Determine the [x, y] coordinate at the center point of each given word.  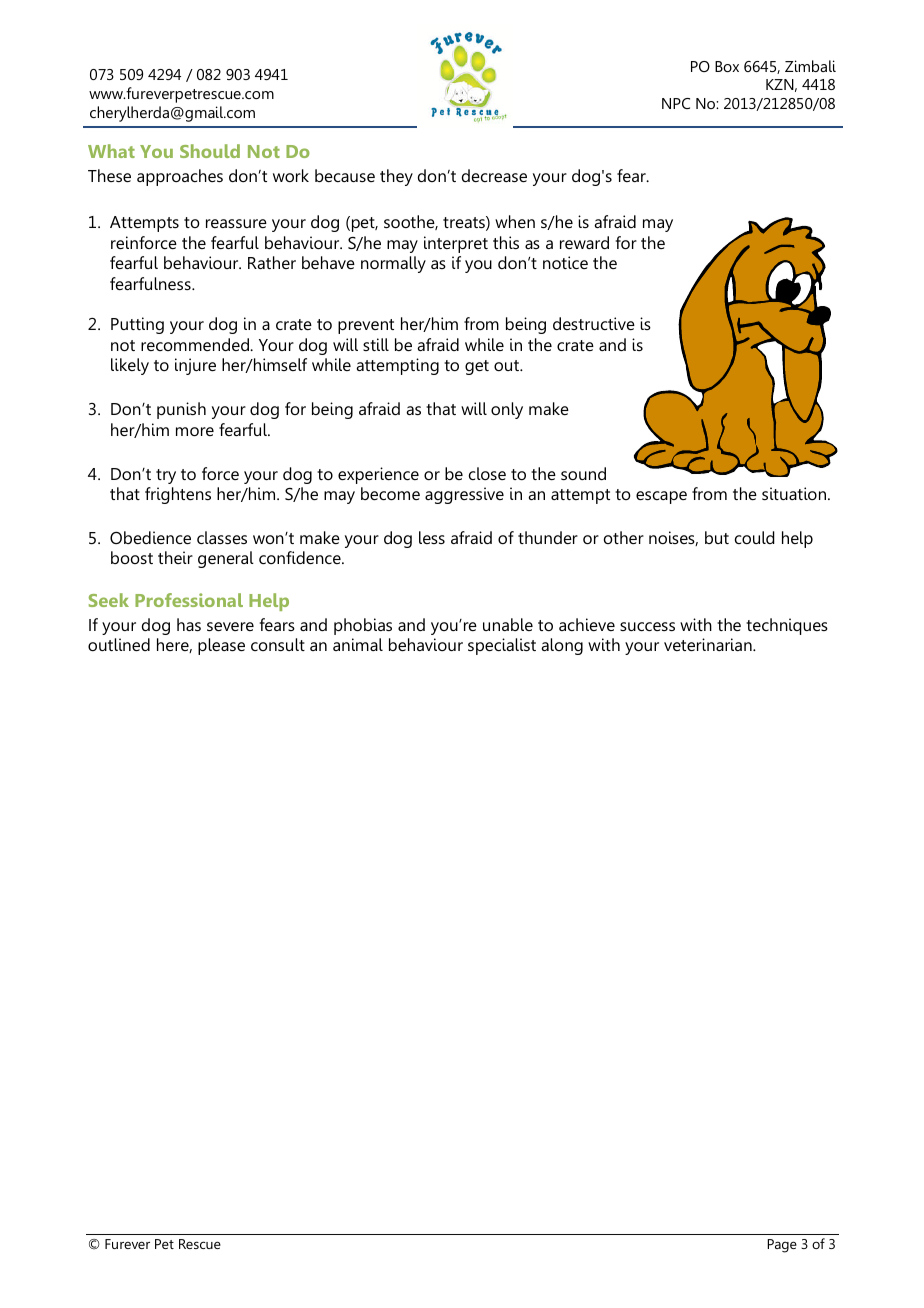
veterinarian [709, 644]
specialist [502, 646]
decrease [494, 175]
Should [210, 151]
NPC [676, 103]
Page [782, 1246]
